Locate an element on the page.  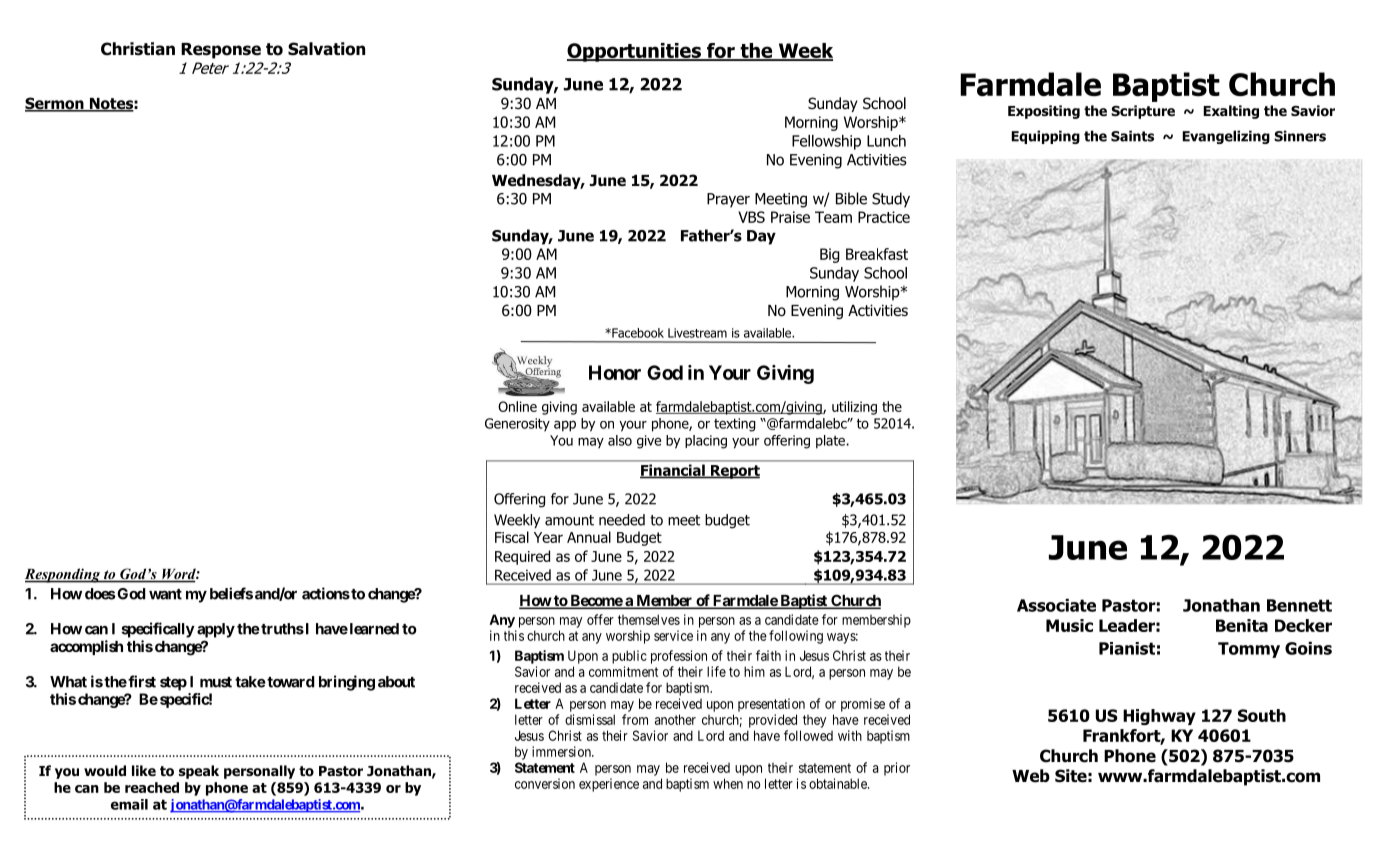
want is located at coordinates (165, 594).
